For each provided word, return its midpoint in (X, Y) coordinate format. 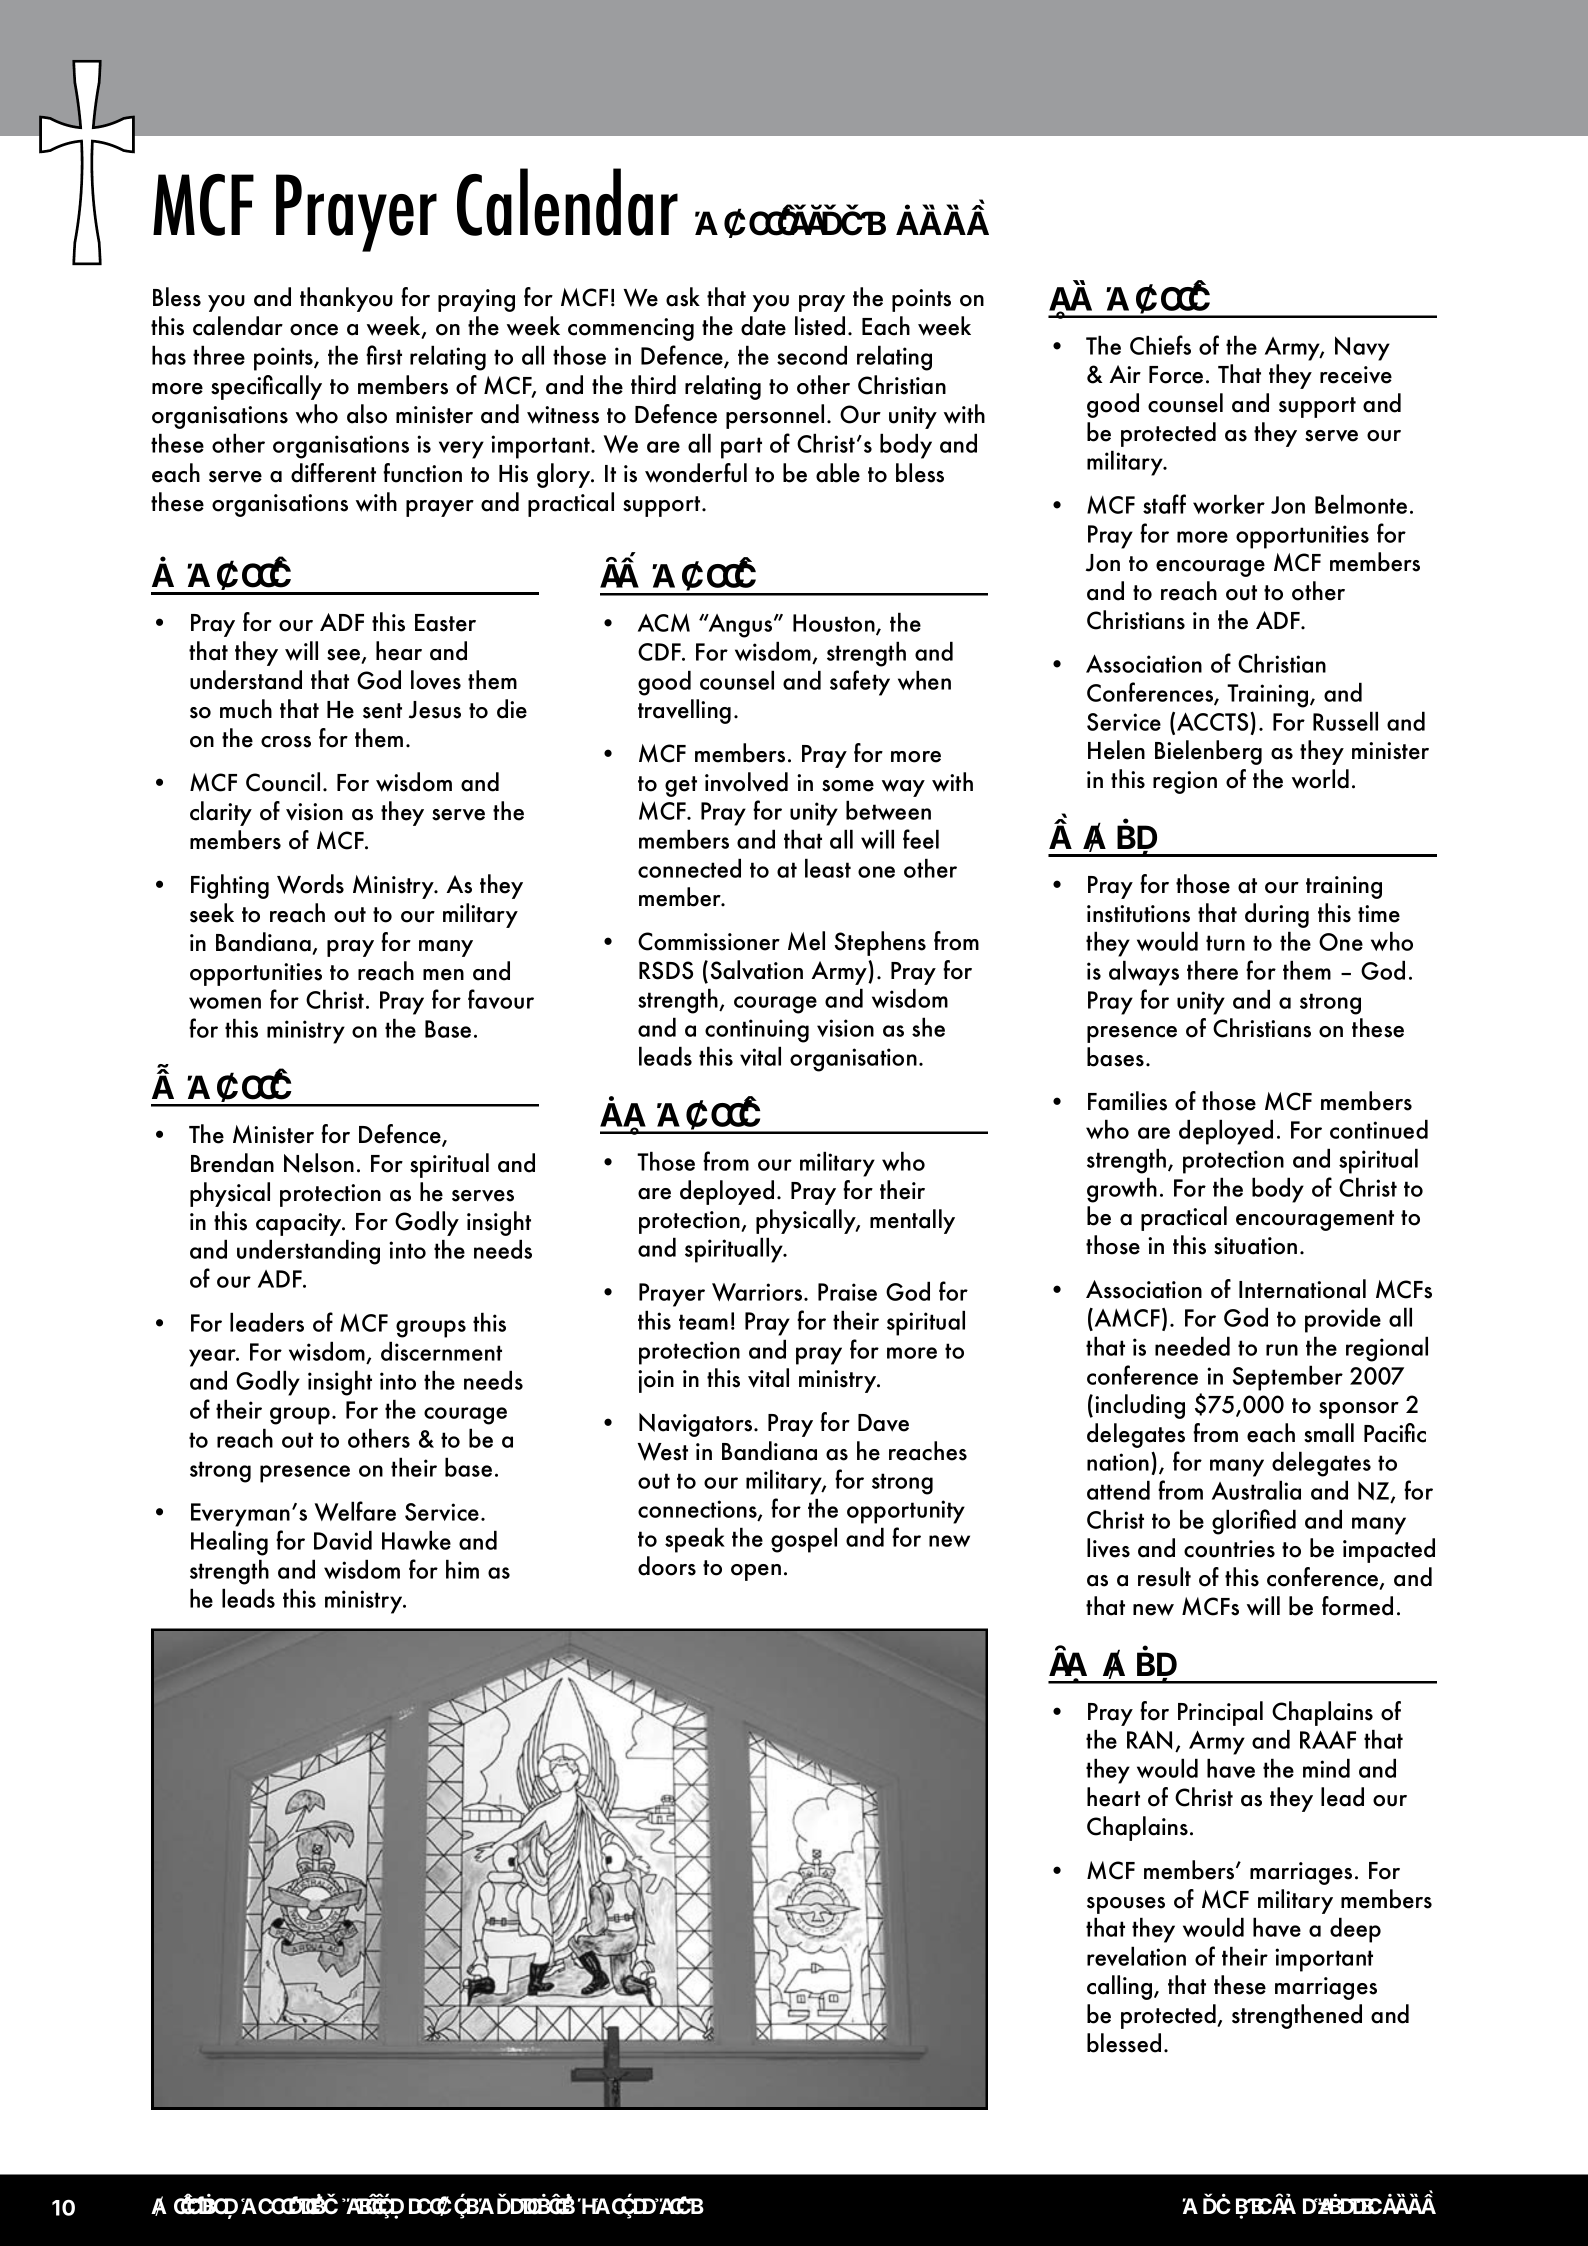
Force (1176, 375)
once (314, 330)
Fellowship (397, 2207)
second (812, 355)
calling (1121, 1987)
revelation (1136, 1956)
